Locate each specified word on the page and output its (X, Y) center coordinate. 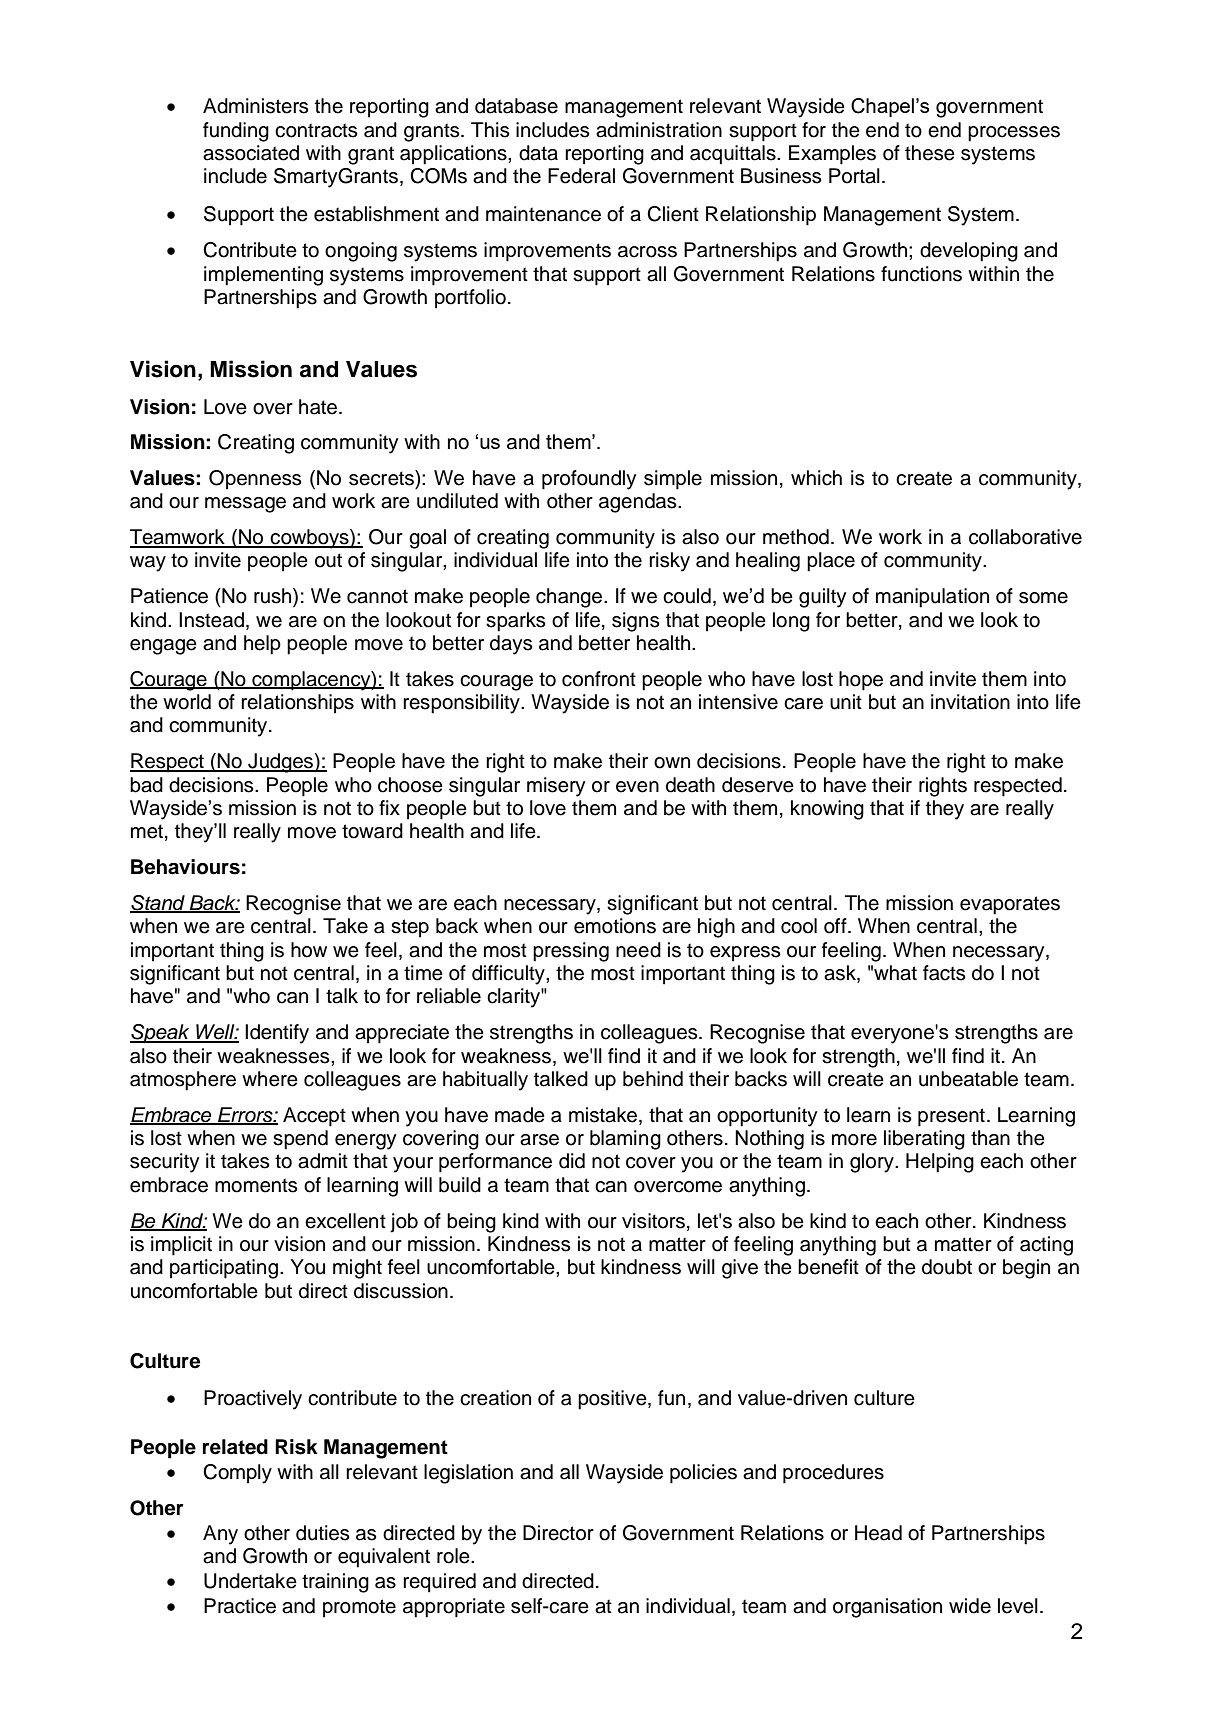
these (930, 153)
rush (274, 597)
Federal (581, 176)
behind (653, 1079)
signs (635, 622)
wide (970, 1606)
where (270, 1079)
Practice (240, 1606)
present (951, 1117)
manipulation (932, 598)
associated (251, 153)
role (454, 1556)
